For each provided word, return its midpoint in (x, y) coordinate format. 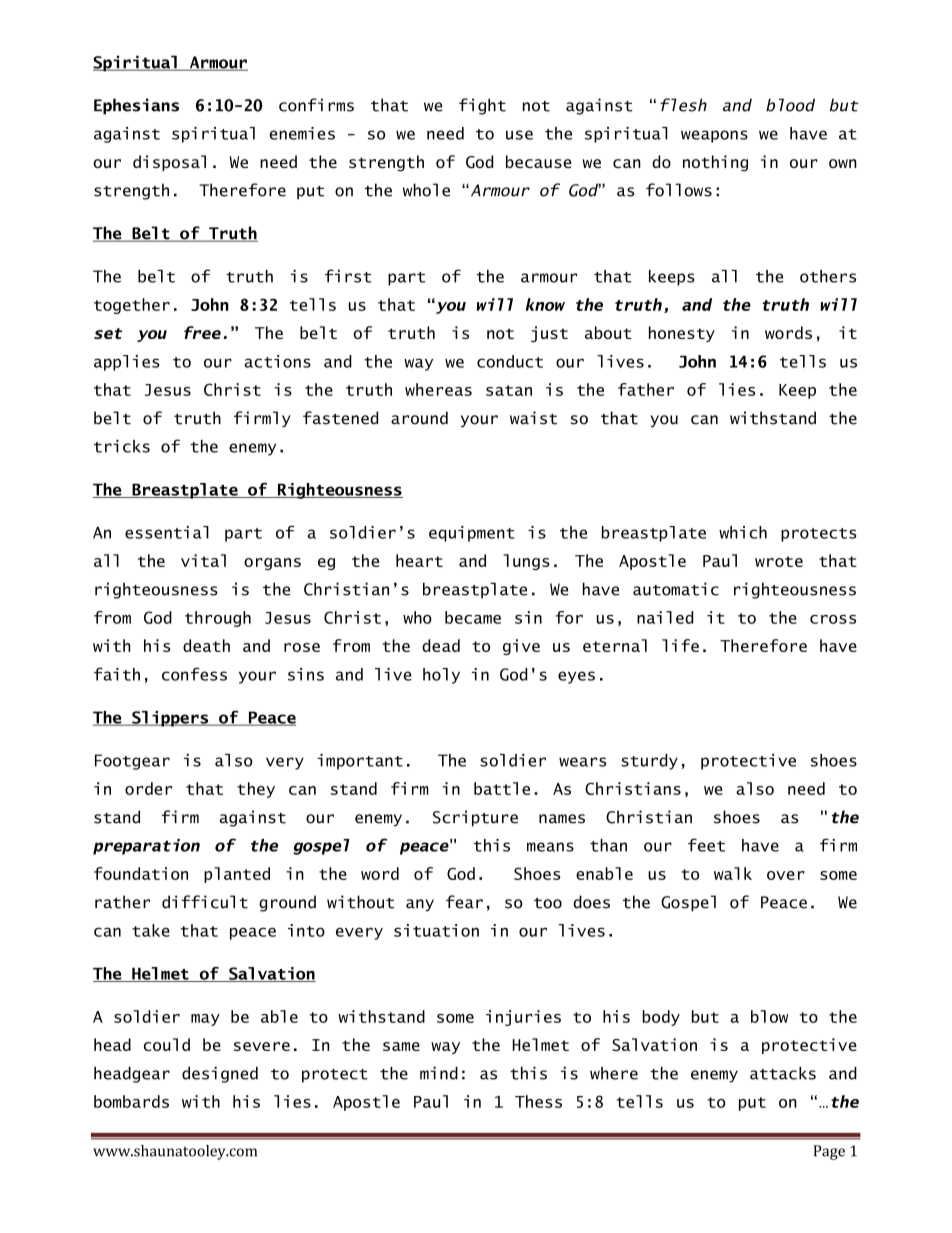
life (680, 645)
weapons (714, 136)
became (473, 617)
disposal (169, 163)
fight (482, 106)
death (206, 645)
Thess (538, 1101)
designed (220, 1075)
